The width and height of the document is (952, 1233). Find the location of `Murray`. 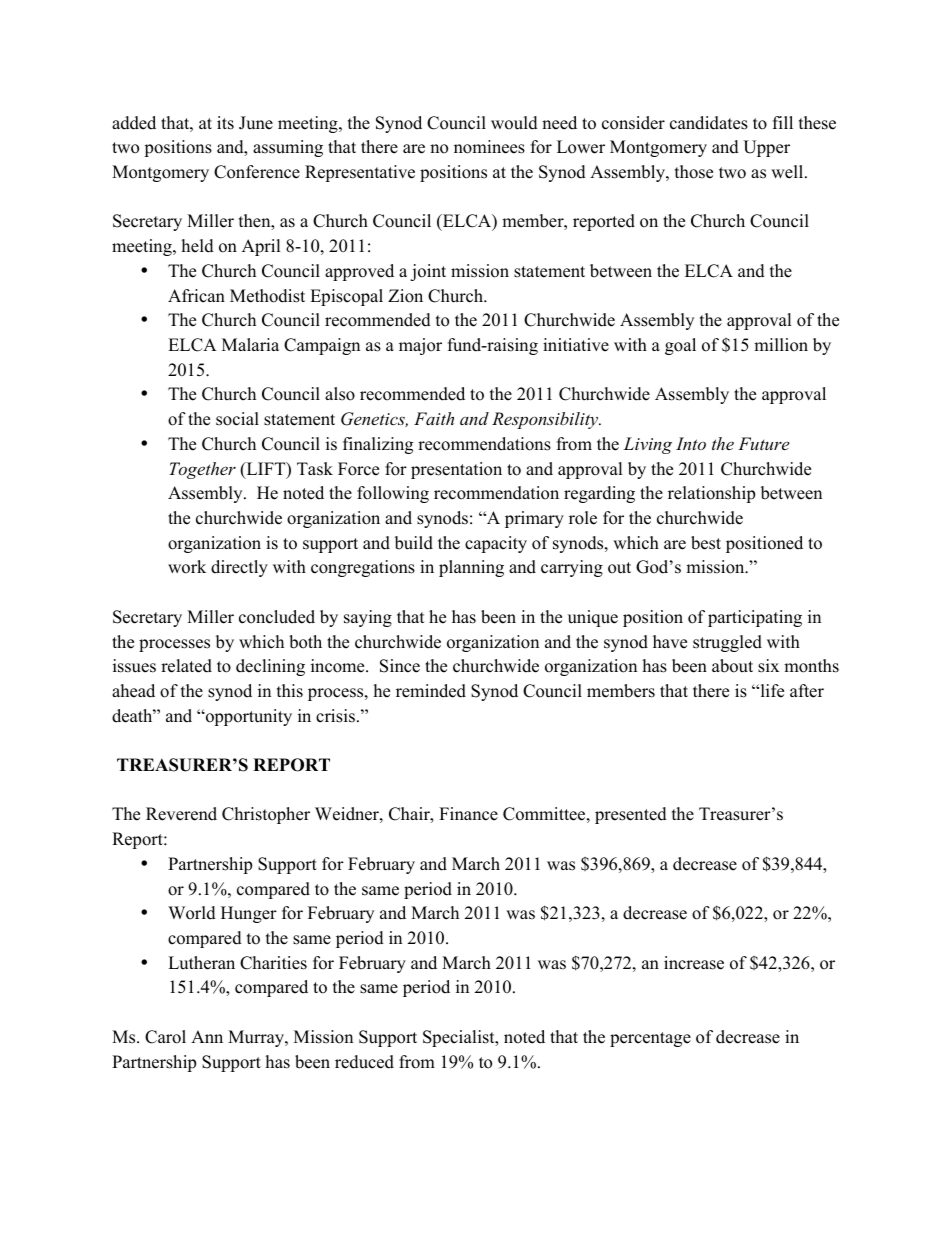

Murray is located at coordinates (257, 1038).
